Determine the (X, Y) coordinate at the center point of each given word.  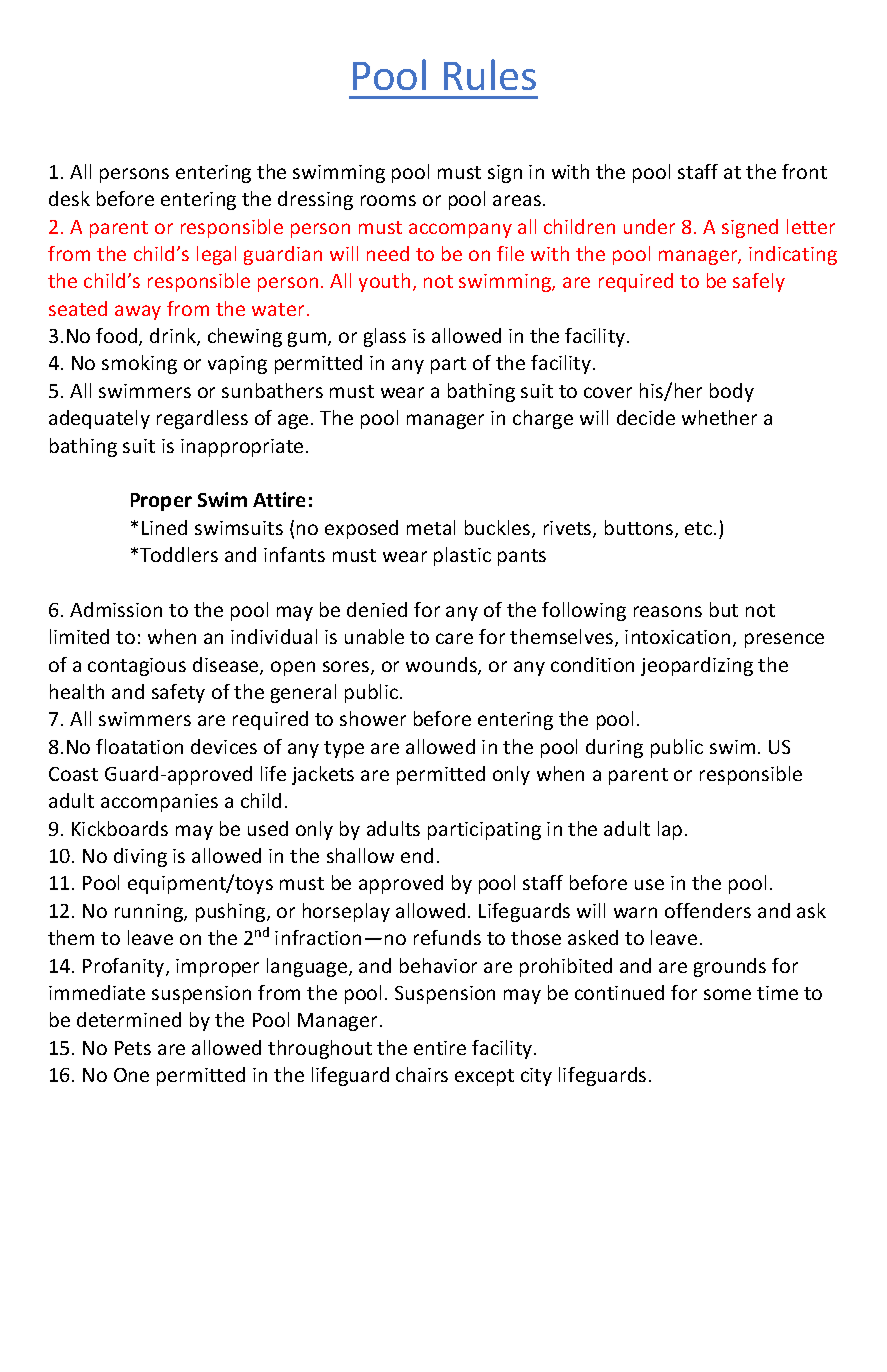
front (804, 171)
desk (69, 198)
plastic (462, 556)
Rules (490, 74)
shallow (360, 855)
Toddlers (179, 554)
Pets (133, 1048)
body (732, 392)
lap (670, 830)
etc (700, 528)
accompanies (159, 803)
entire (440, 1048)
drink (174, 337)
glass (385, 337)
